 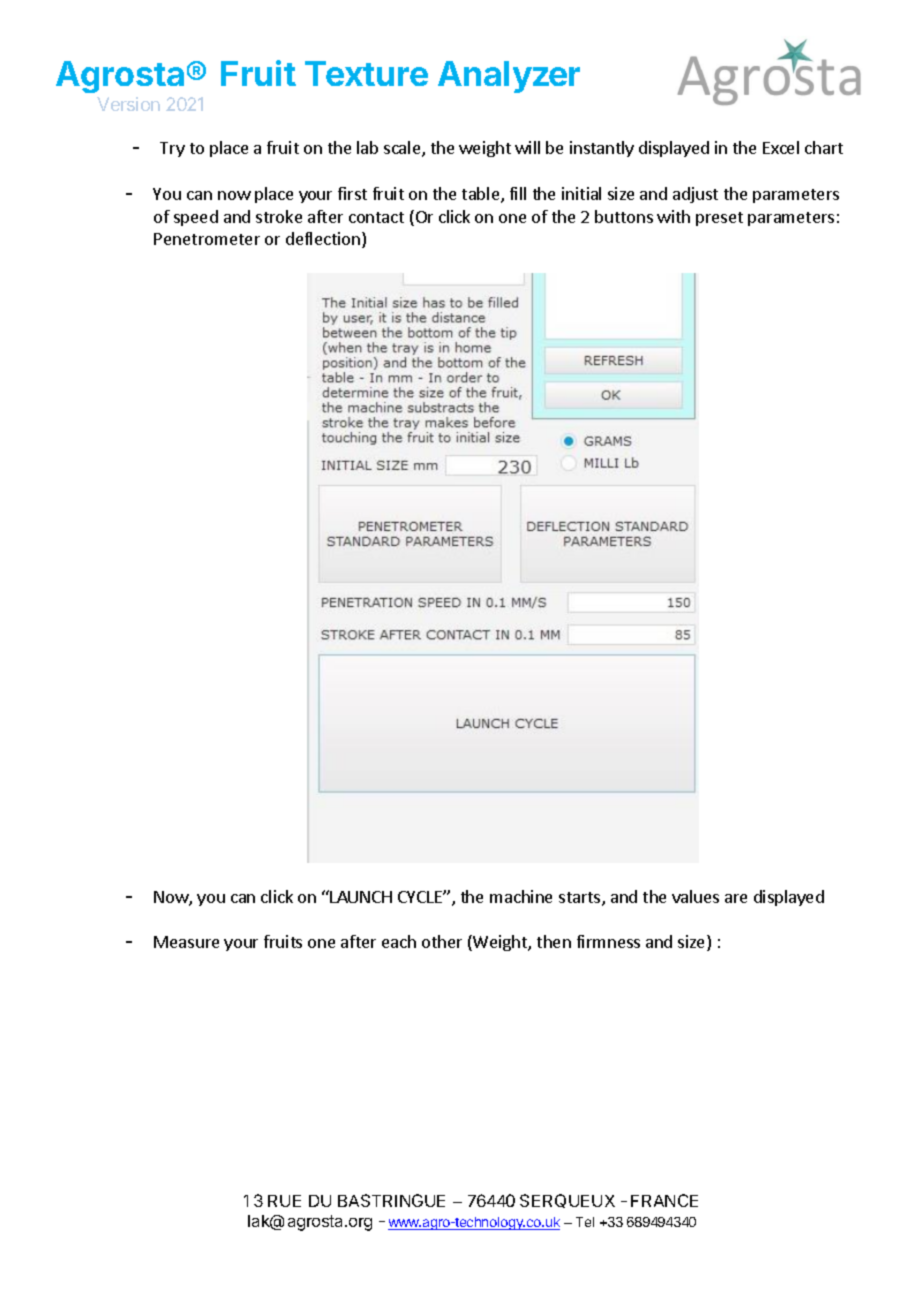 I want to click on are, so click(x=736, y=898).
